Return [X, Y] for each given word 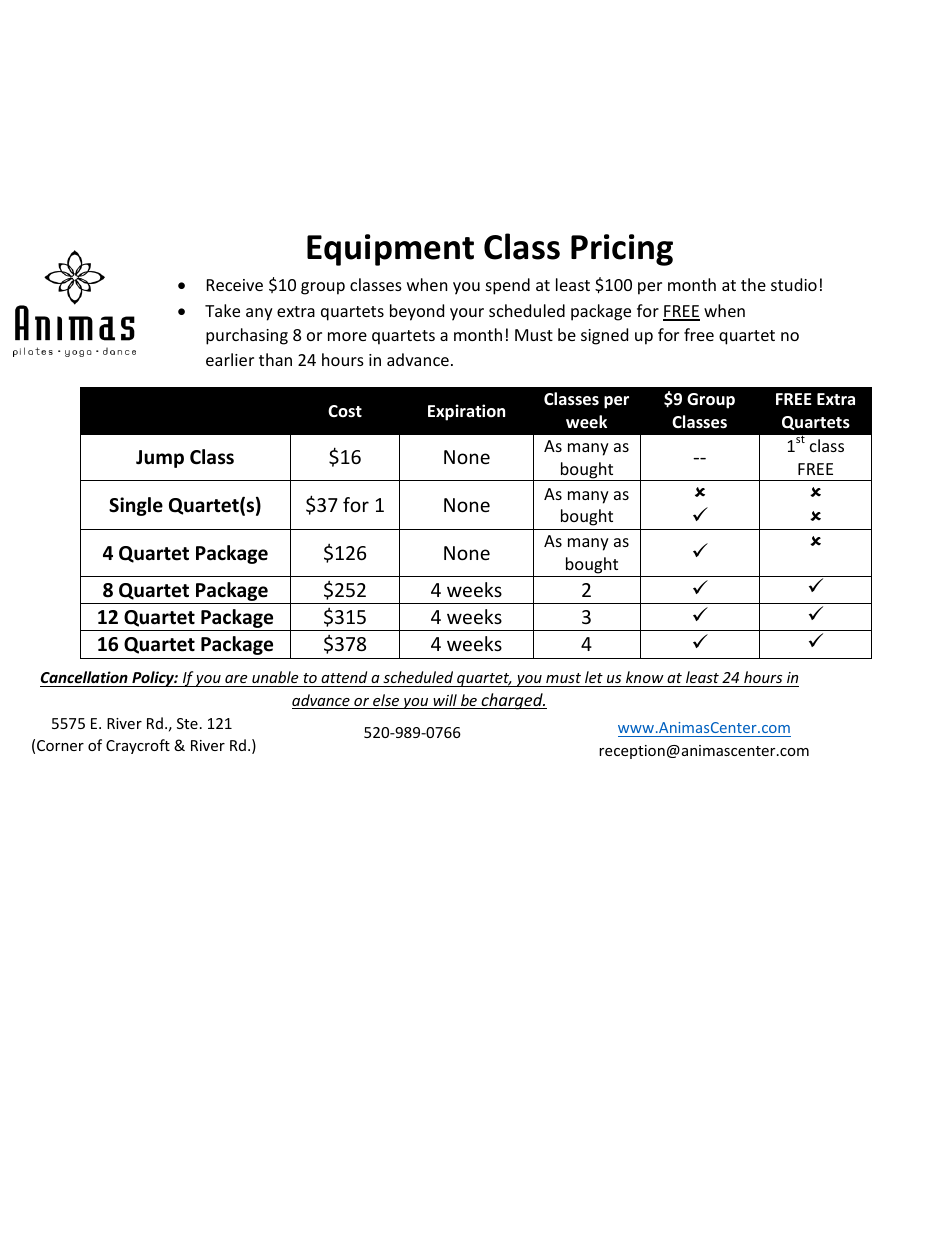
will [445, 701]
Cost [345, 411]
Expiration [466, 412]
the [753, 284]
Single [136, 506]
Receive [235, 285]
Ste [187, 723]
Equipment [390, 250]
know [645, 677]
